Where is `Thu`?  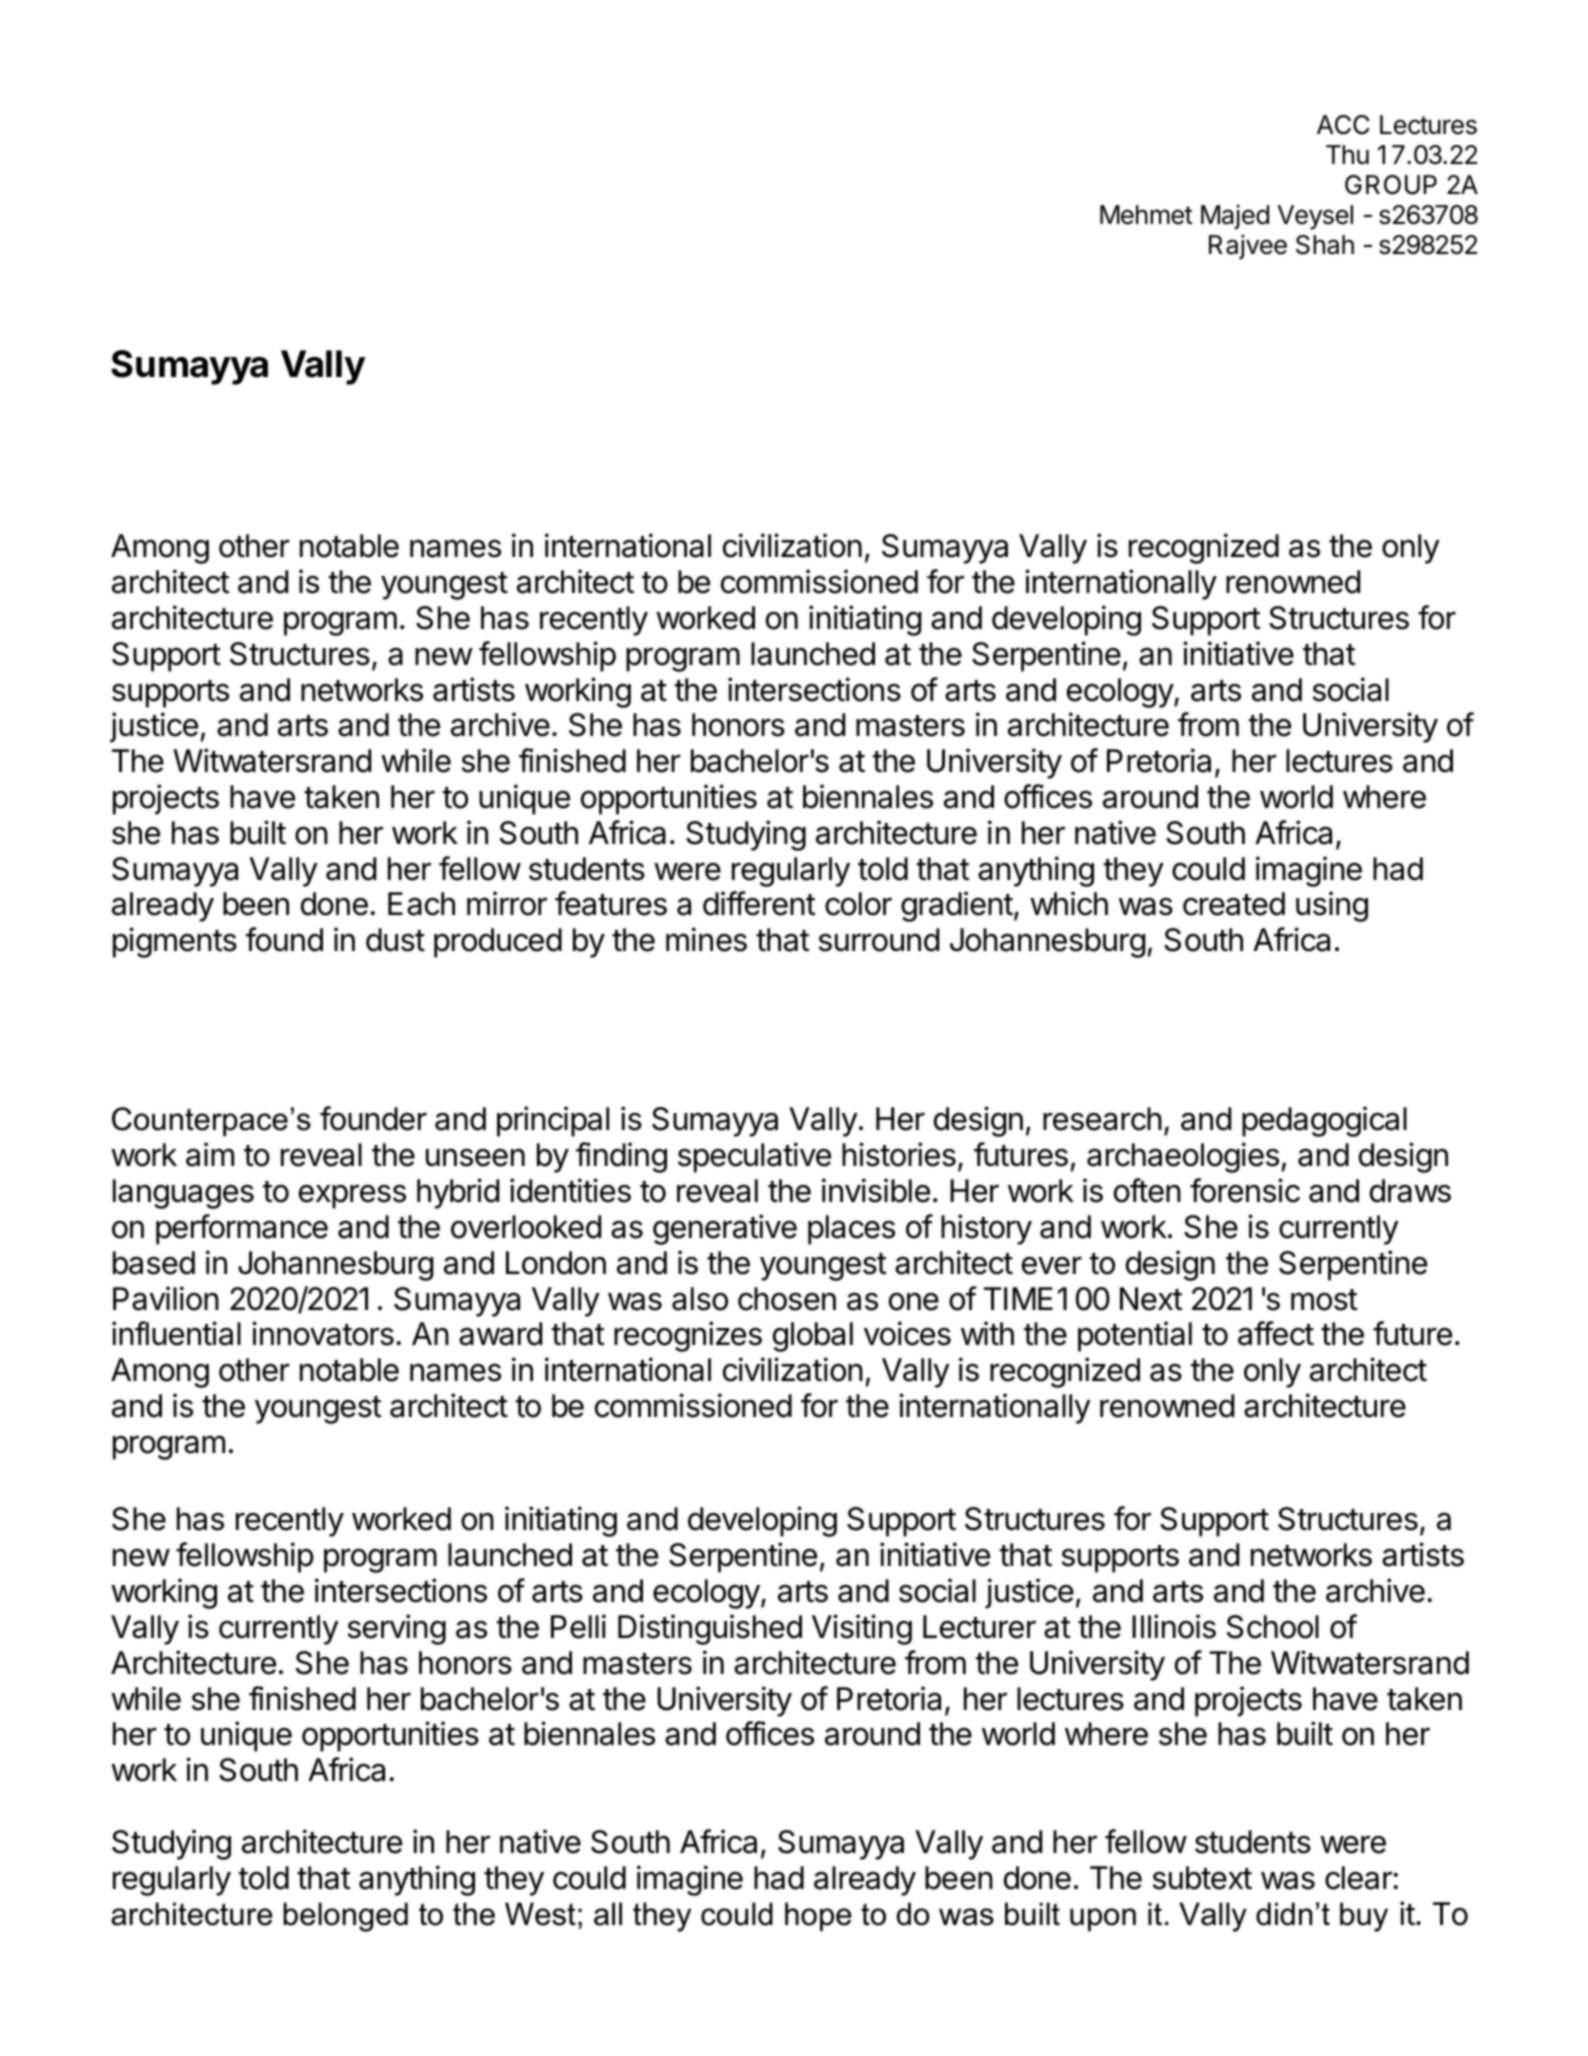
Thu is located at coordinates (1347, 154).
